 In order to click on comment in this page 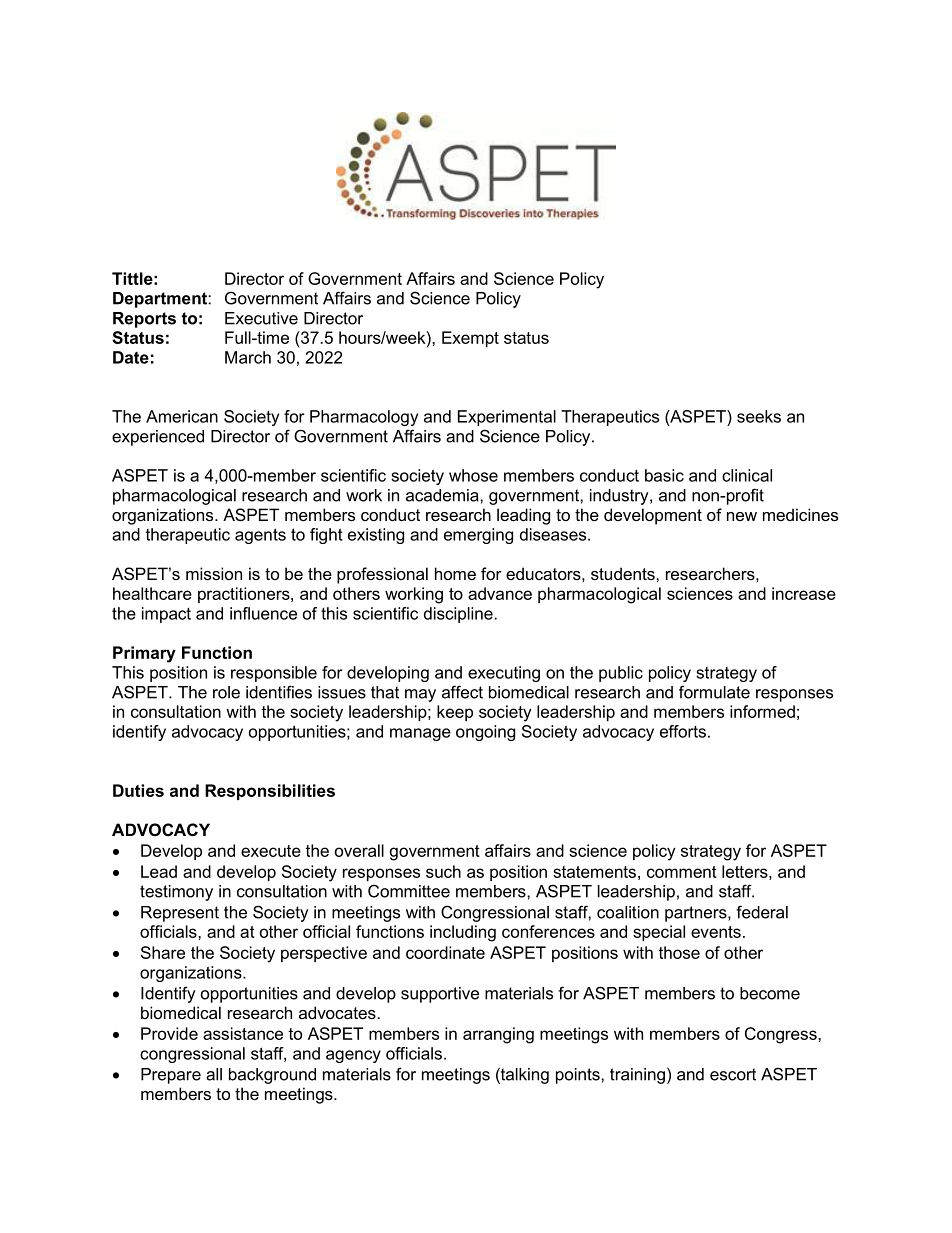, I will do `click(682, 872)`.
